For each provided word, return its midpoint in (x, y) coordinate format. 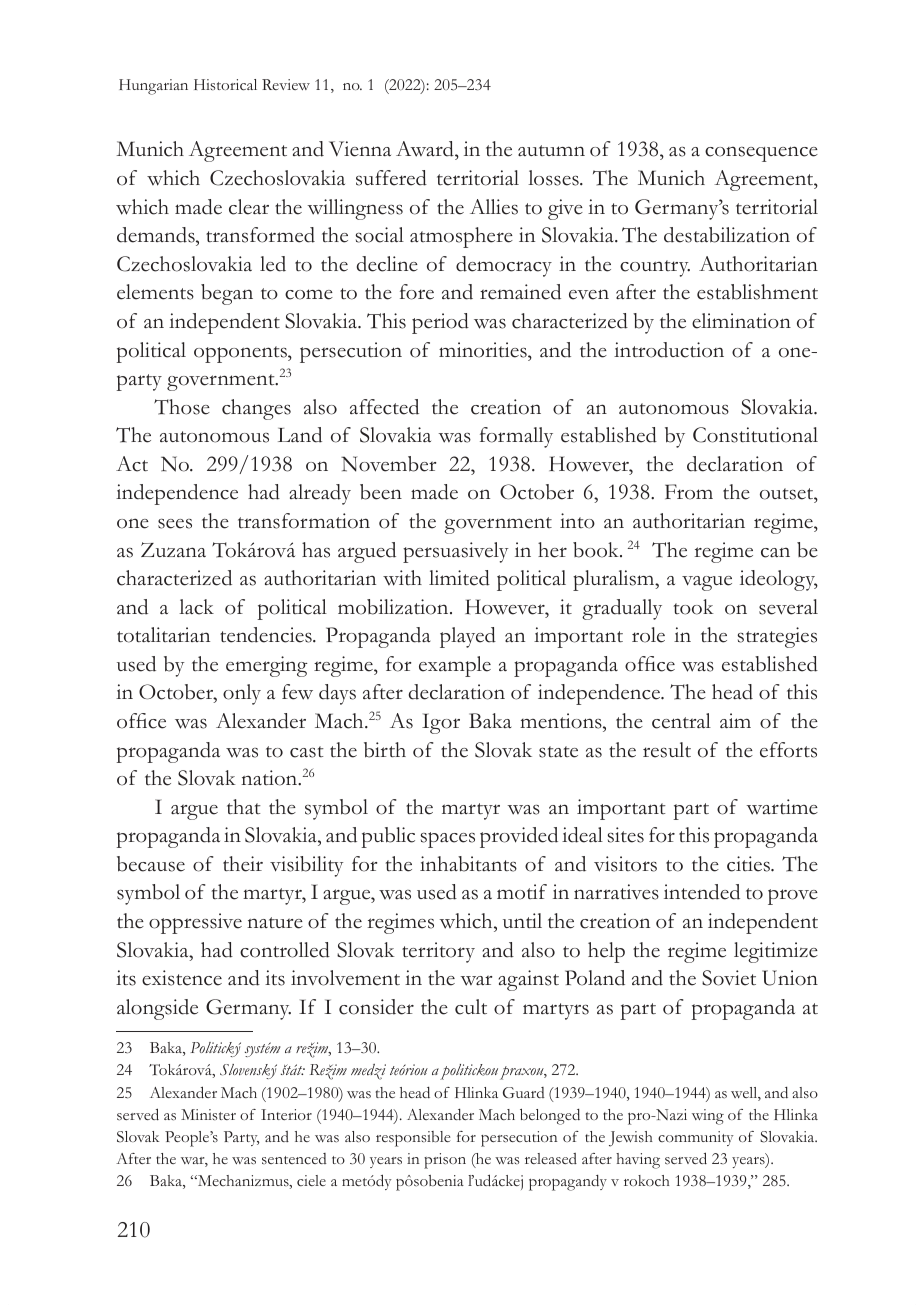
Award (426, 150)
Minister (208, 1115)
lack (196, 607)
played (468, 637)
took (694, 607)
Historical (225, 85)
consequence (761, 154)
